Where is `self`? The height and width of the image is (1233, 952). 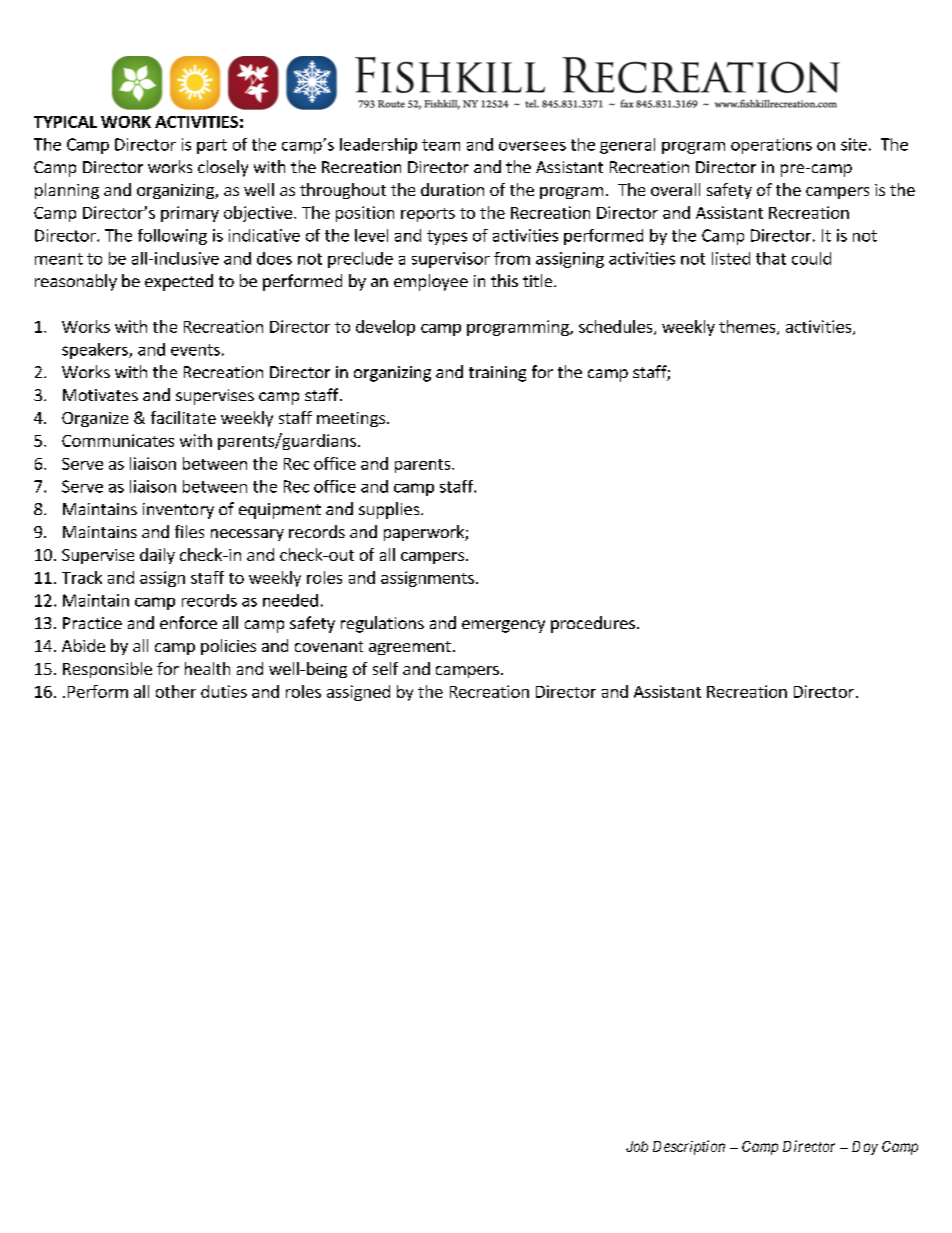
self is located at coordinates (385, 668).
